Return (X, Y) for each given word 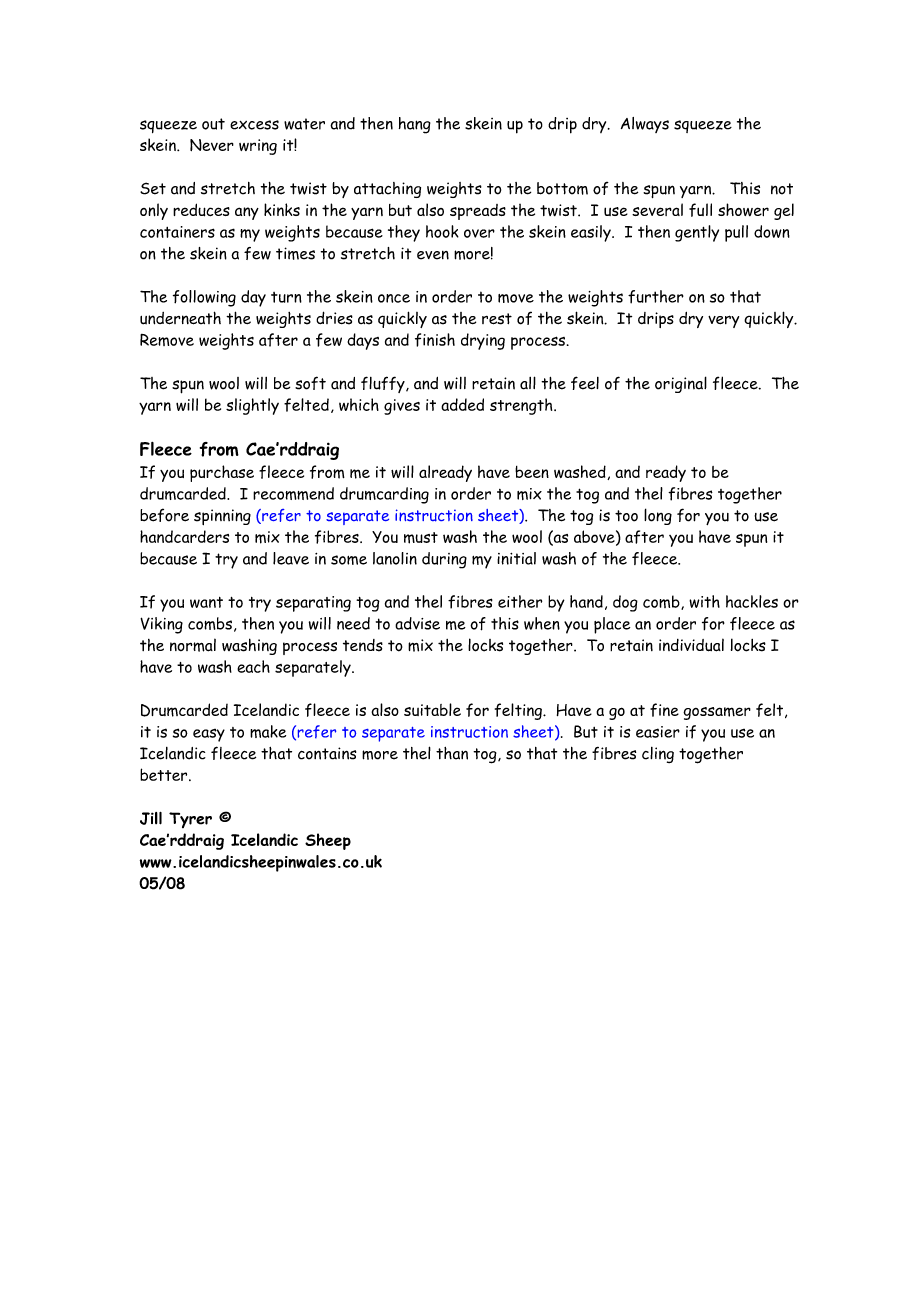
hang (415, 125)
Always (645, 125)
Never (212, 145)
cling (658, 755)
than (452, 753)
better (165, 774)
